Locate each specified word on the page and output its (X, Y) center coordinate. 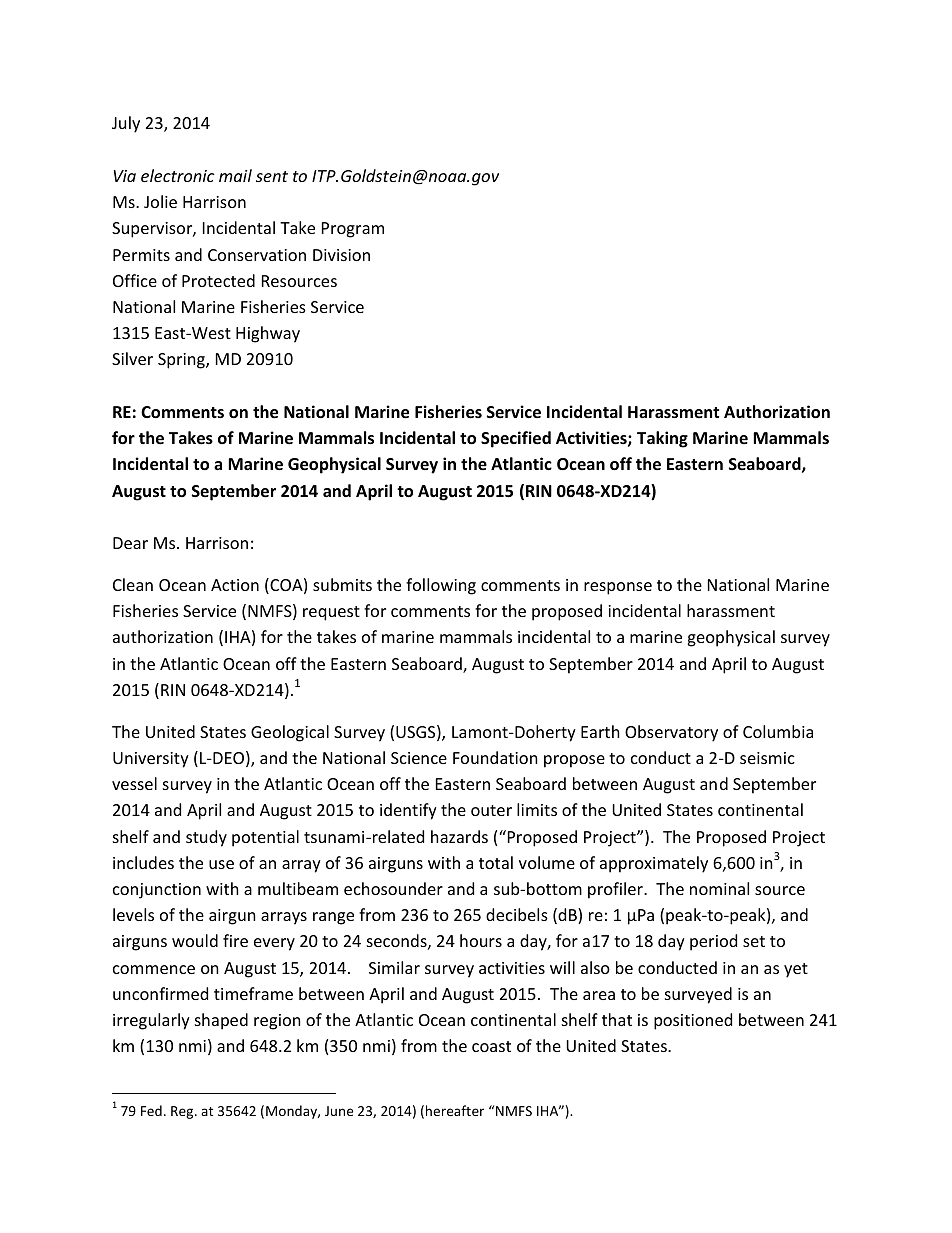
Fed (151, 1110)
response (618, 588)
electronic (178, 175)
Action (235, 585)
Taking (662, 439)
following (441, 586)
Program (353, 230)
